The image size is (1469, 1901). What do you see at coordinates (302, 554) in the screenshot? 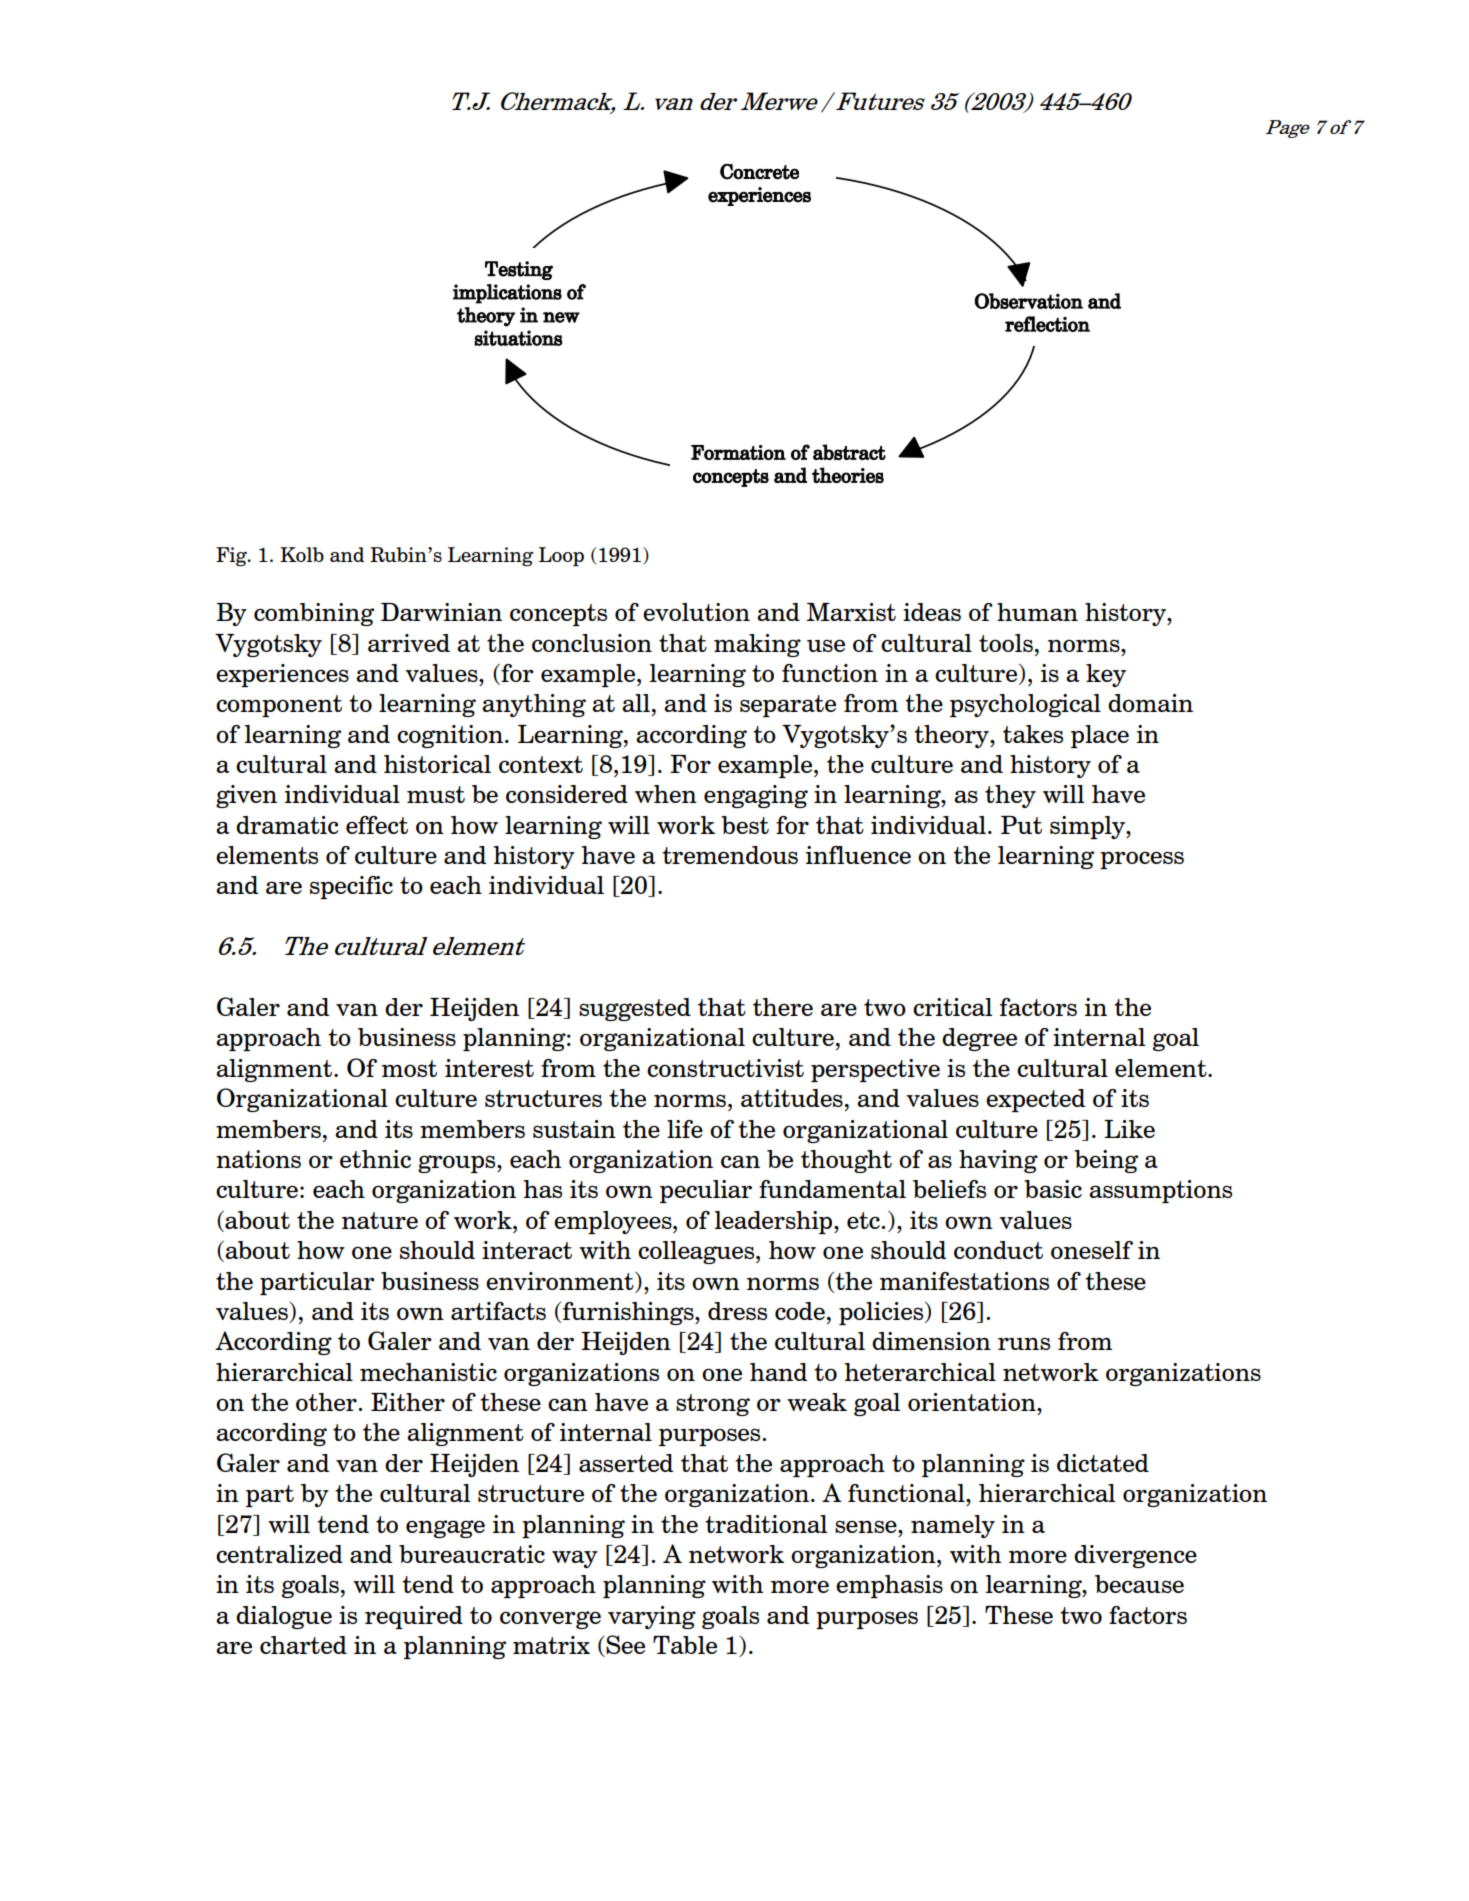
I see `Kolb` at bounding box center [302, 554].
